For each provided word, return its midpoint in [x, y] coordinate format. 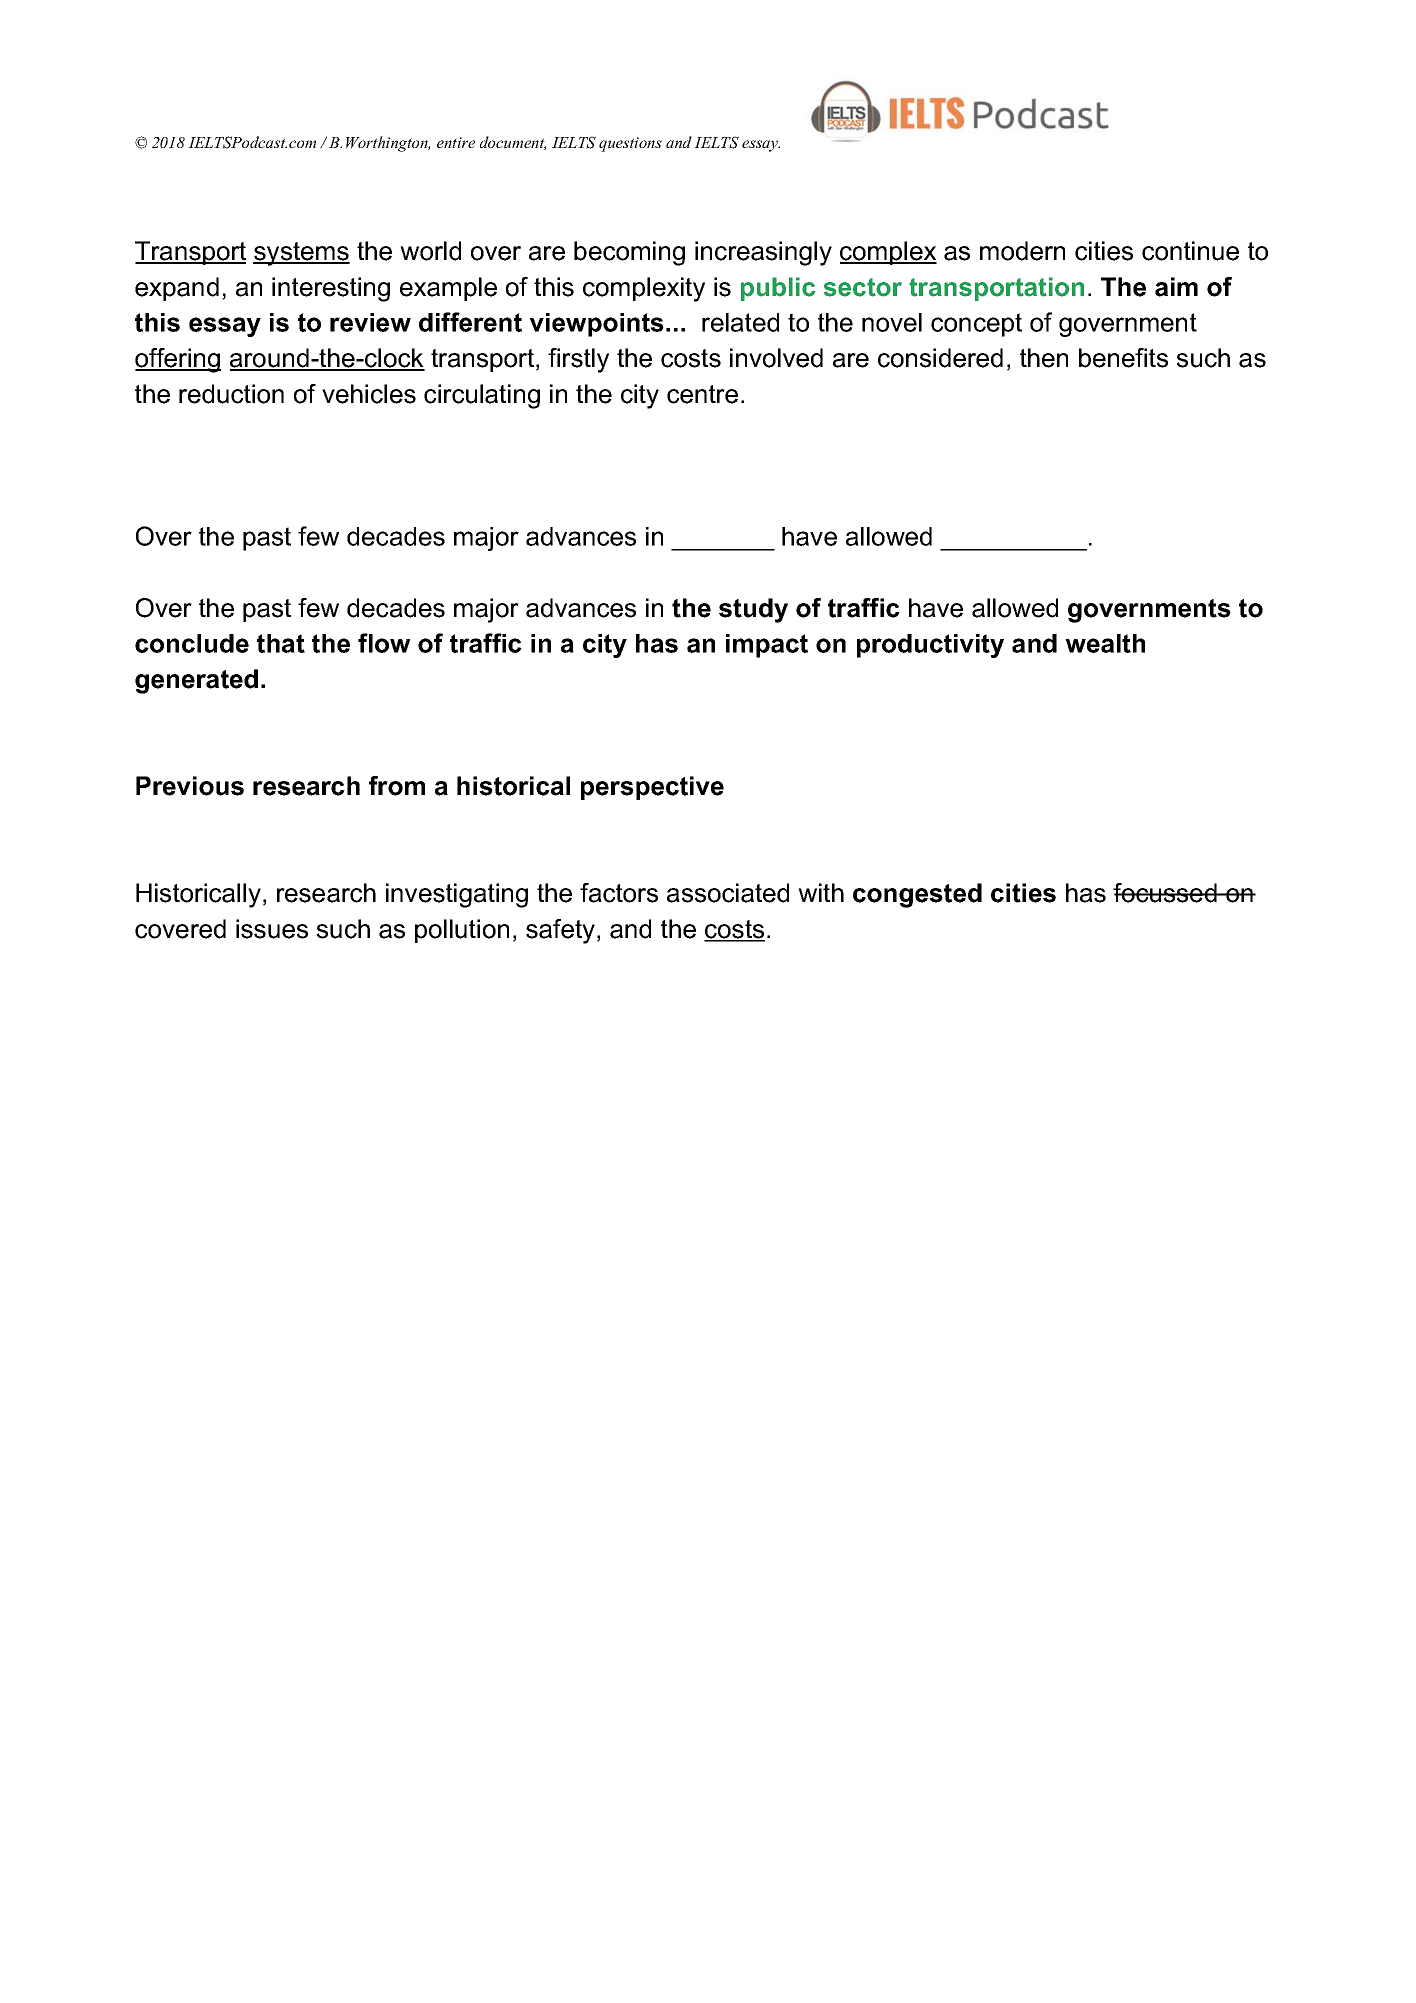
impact [767, 646]
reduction [231, 394]
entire [456, 142]
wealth [1105, 643]
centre [702, 394]
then [1044, 358]
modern [1022, 251]
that [281, 643]
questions [630, 144]
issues [272, 929]
